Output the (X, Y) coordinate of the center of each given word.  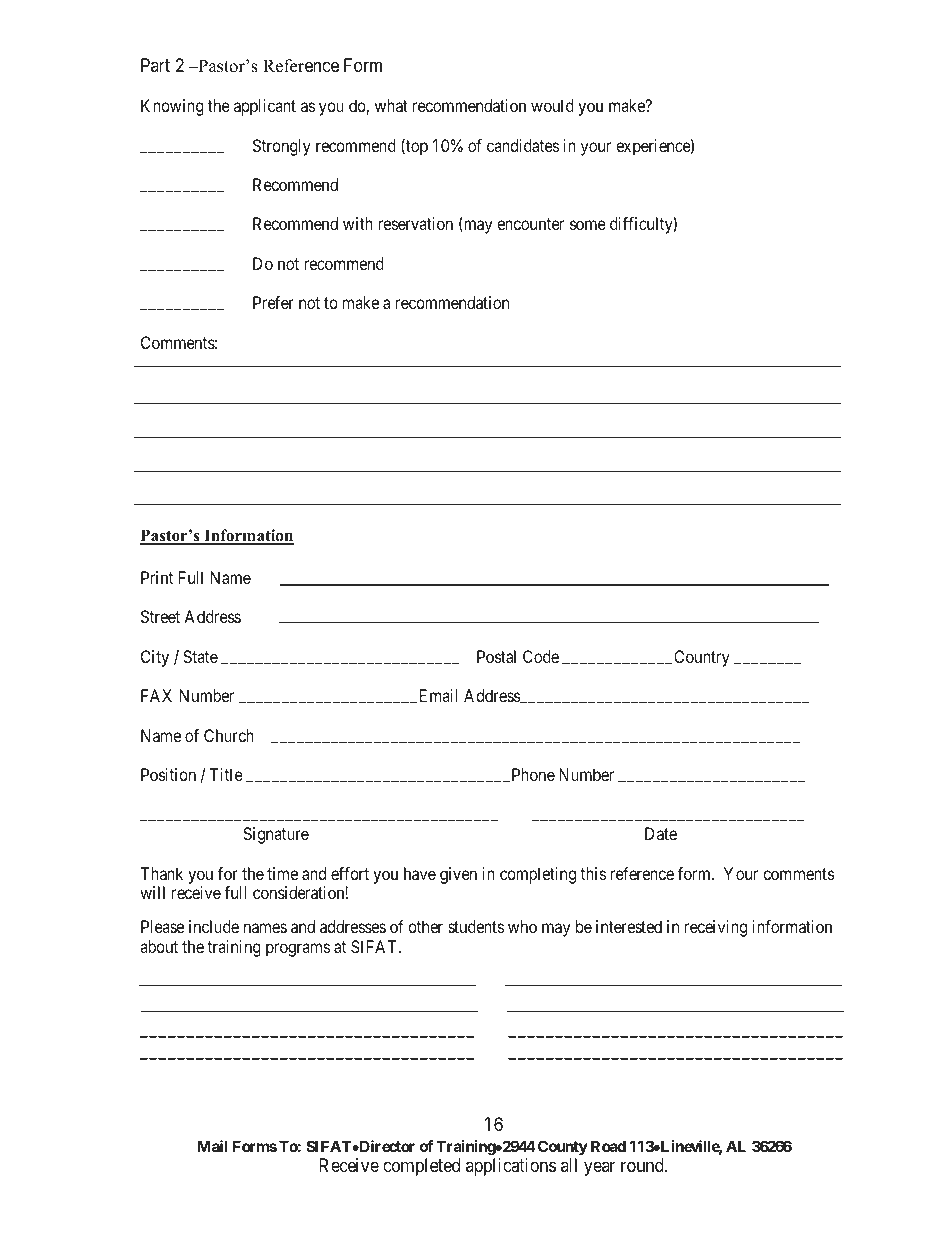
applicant (265, 107)
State (200, 656)
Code (541, 656)
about (159, 946)
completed (421, 1167)
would (552, 105)
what (391, 105)
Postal (496, 656)
